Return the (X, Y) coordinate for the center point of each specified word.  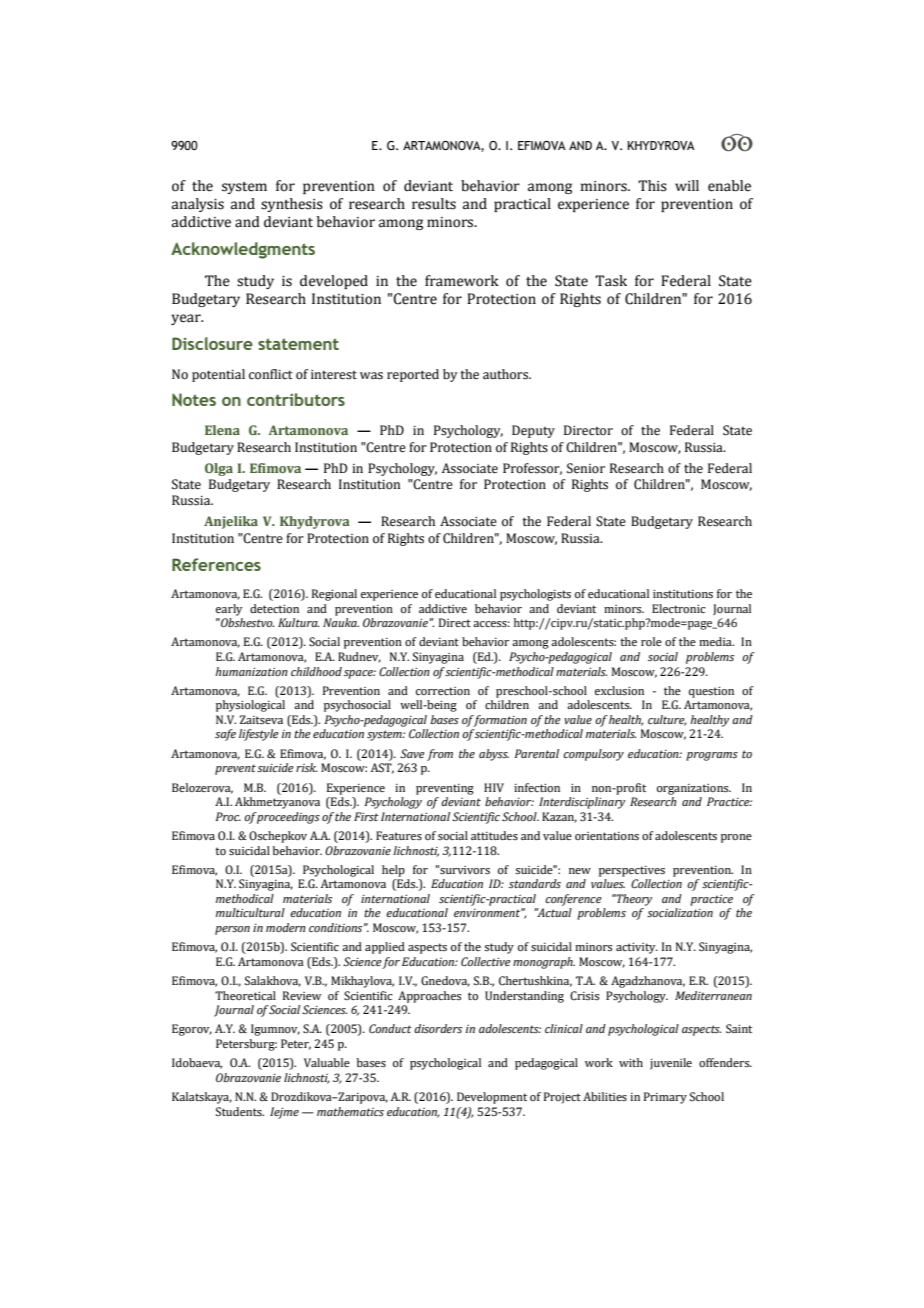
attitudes (494, 835)
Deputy (533, 431)
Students (240, 1111)
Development (492, 1098)
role (651, 641)
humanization (251, 671)
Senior (586, 468)
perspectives (632, 871)
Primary (665, 1098)
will (687, 185)
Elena (222, 430)
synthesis (292, 205)
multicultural (250, 912)
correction (443, 691)
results (434, 204)
